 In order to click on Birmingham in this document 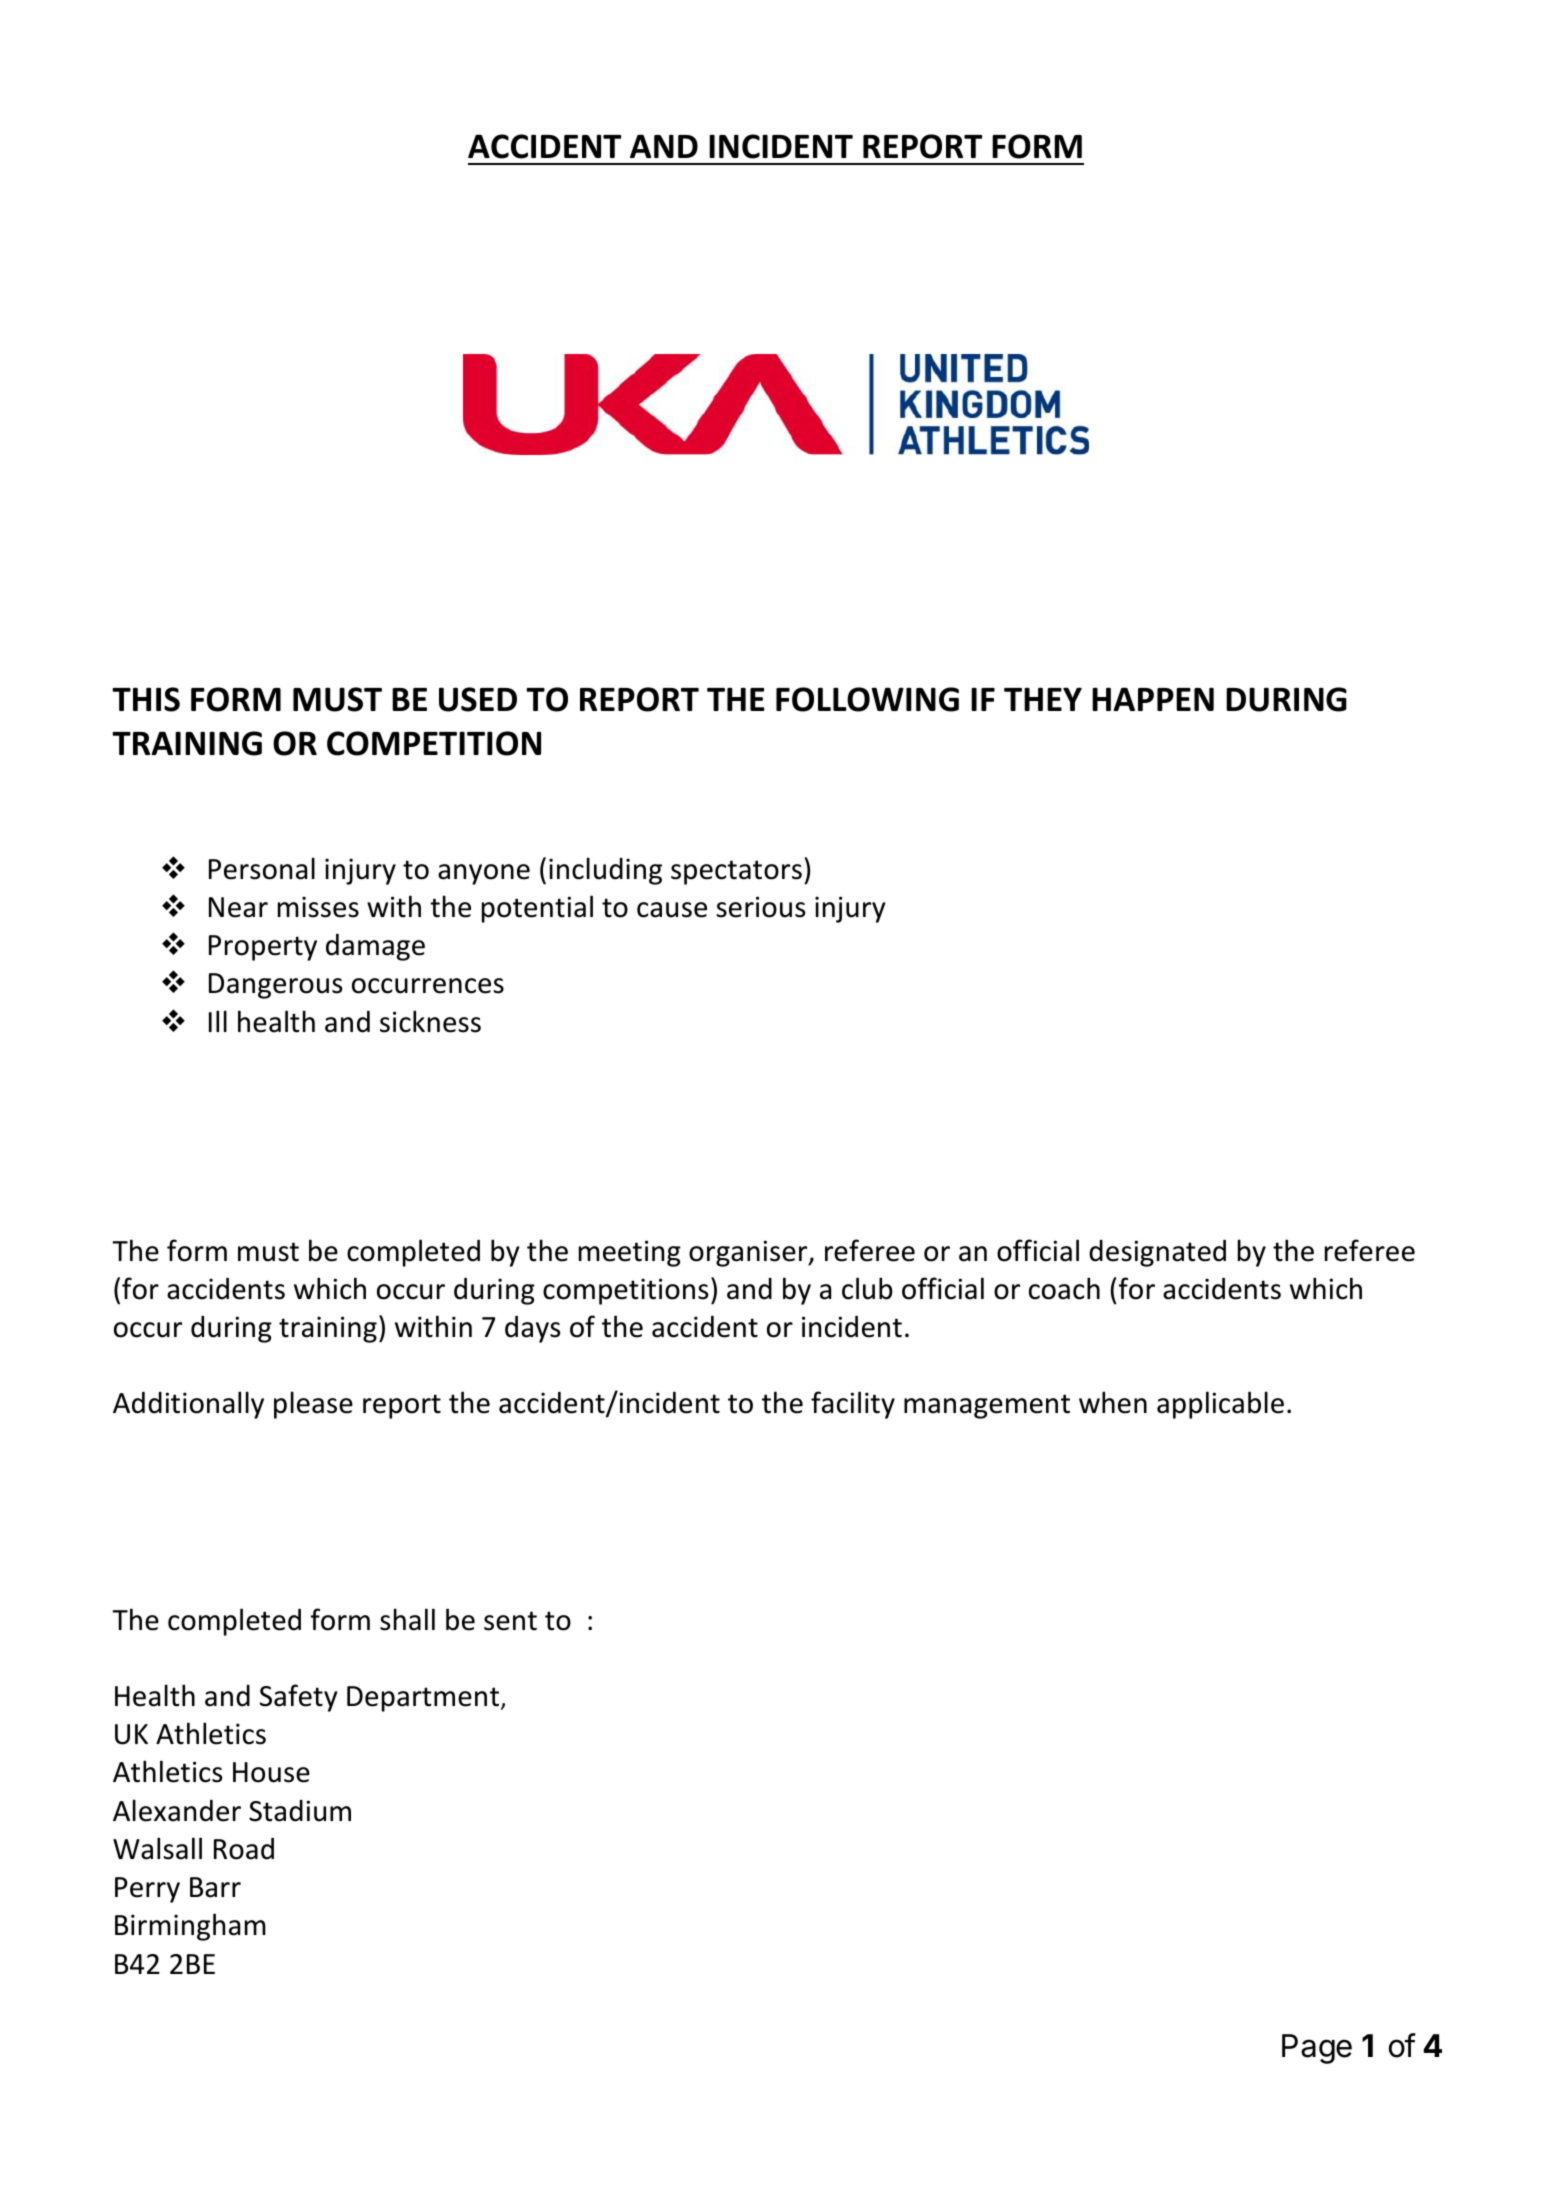, I will do `click(190, 1927)`.
